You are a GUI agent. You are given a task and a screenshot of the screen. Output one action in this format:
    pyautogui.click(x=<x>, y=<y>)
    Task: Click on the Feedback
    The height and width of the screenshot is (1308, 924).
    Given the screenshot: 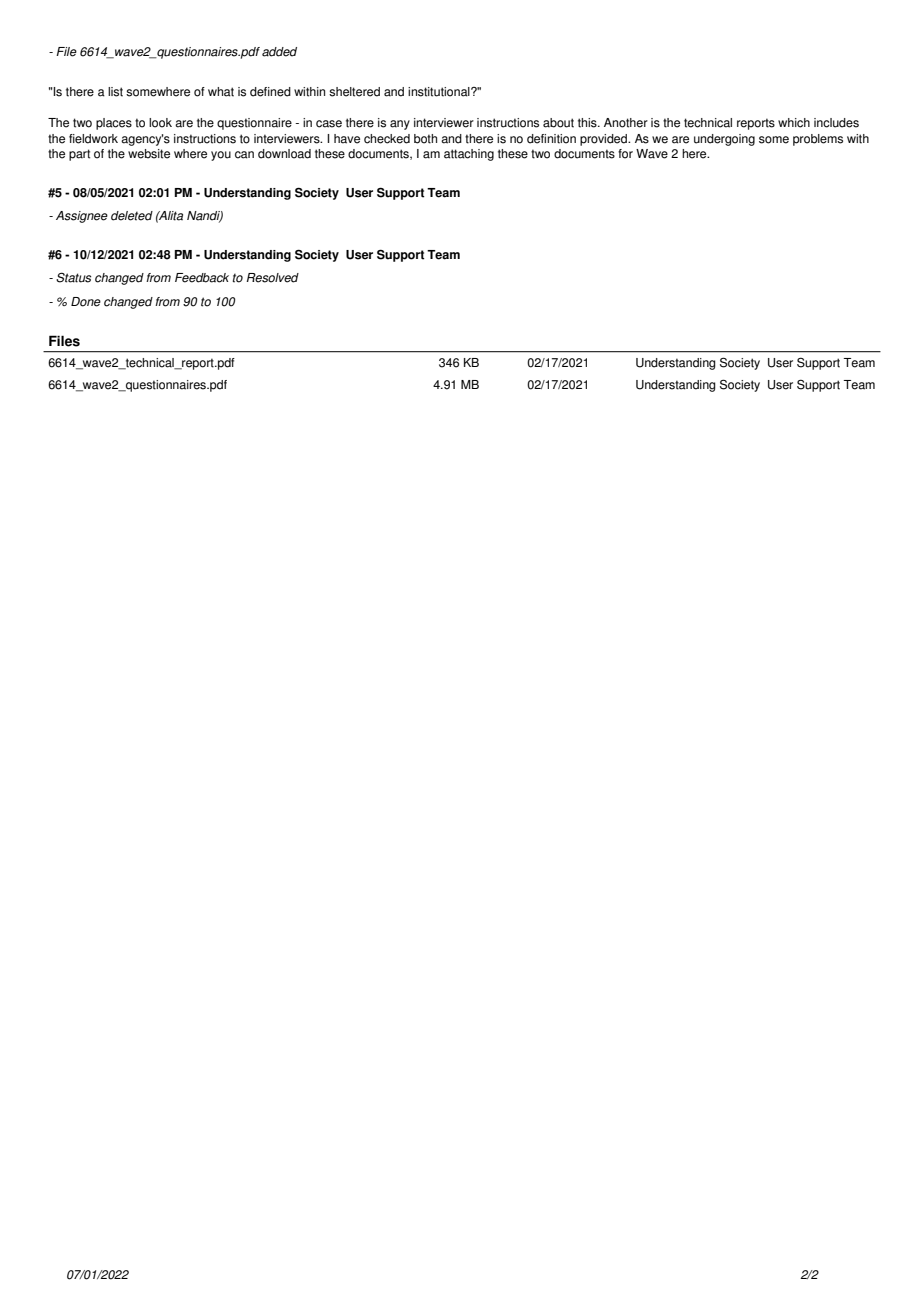 What is the action you would take?
    pyautogui.click(x=202, y=278)
